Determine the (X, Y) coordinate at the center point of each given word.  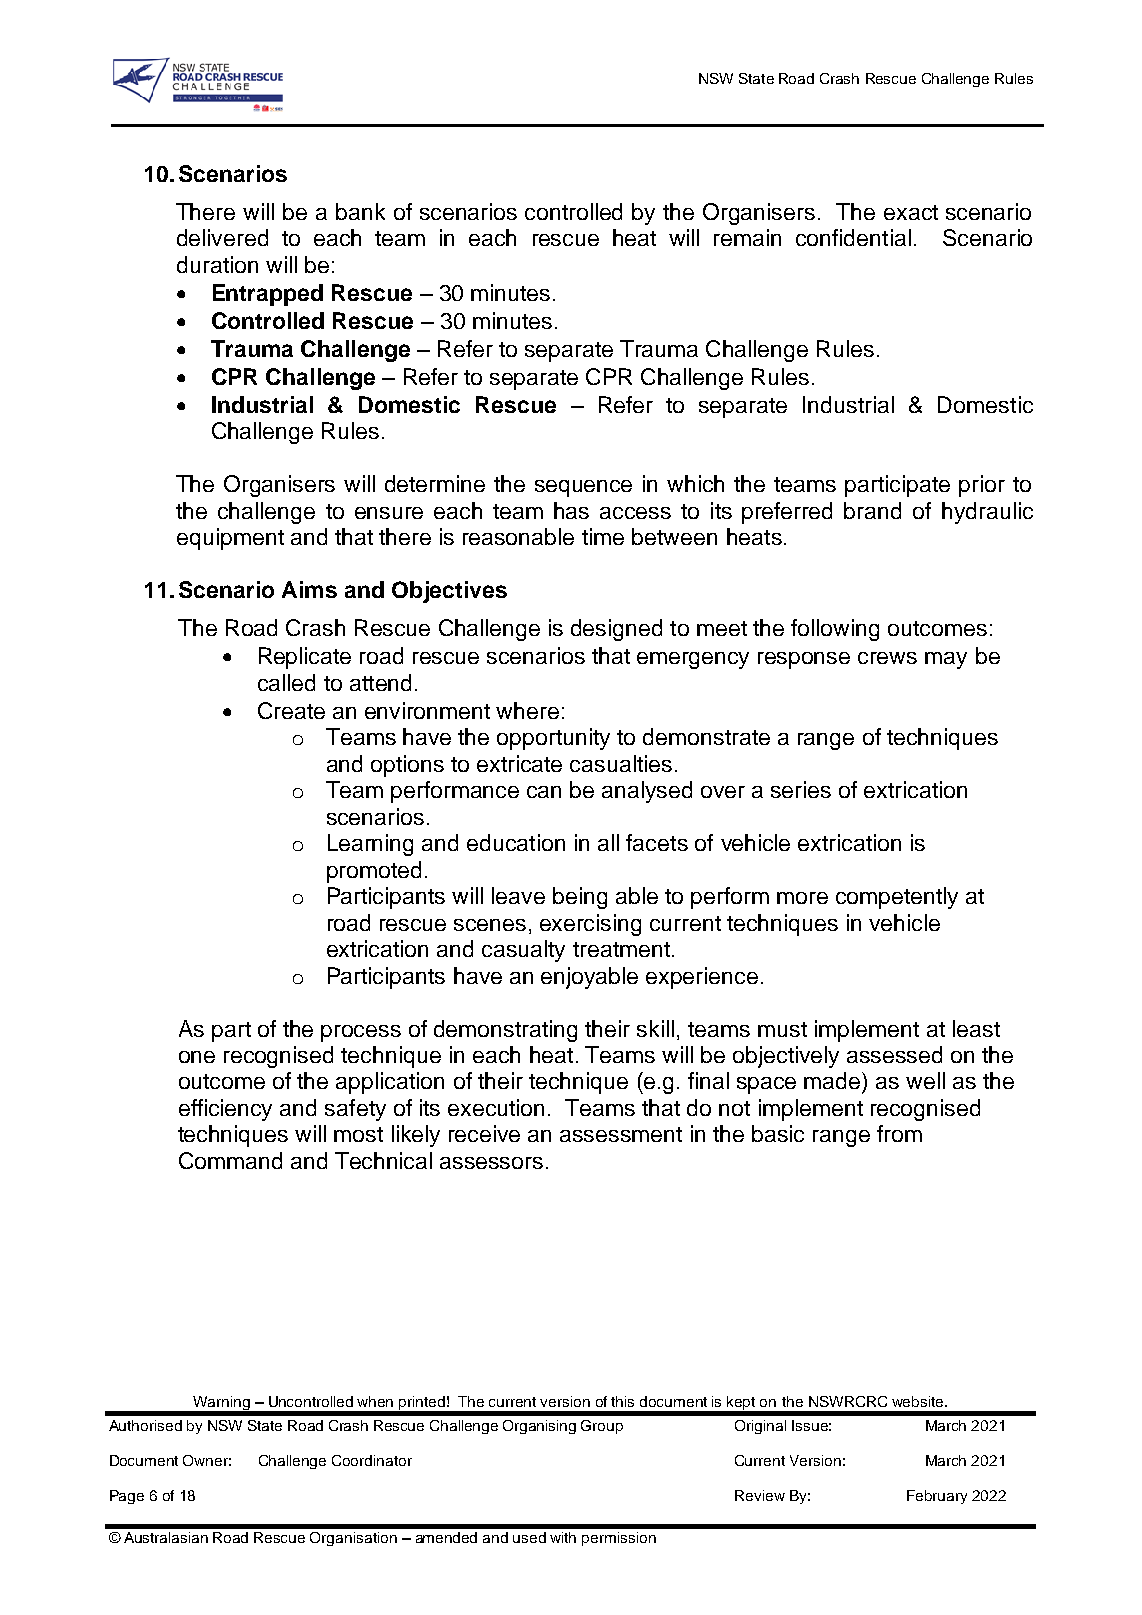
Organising (539, 1427)
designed (616, 630)
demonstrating (505, 1031)
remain (747, 237)
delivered (222, 237)
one (197, 1057)
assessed (894, 1054)
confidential (853, 237)
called (286, 682)
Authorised (145, 1425)
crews (887, 658)
